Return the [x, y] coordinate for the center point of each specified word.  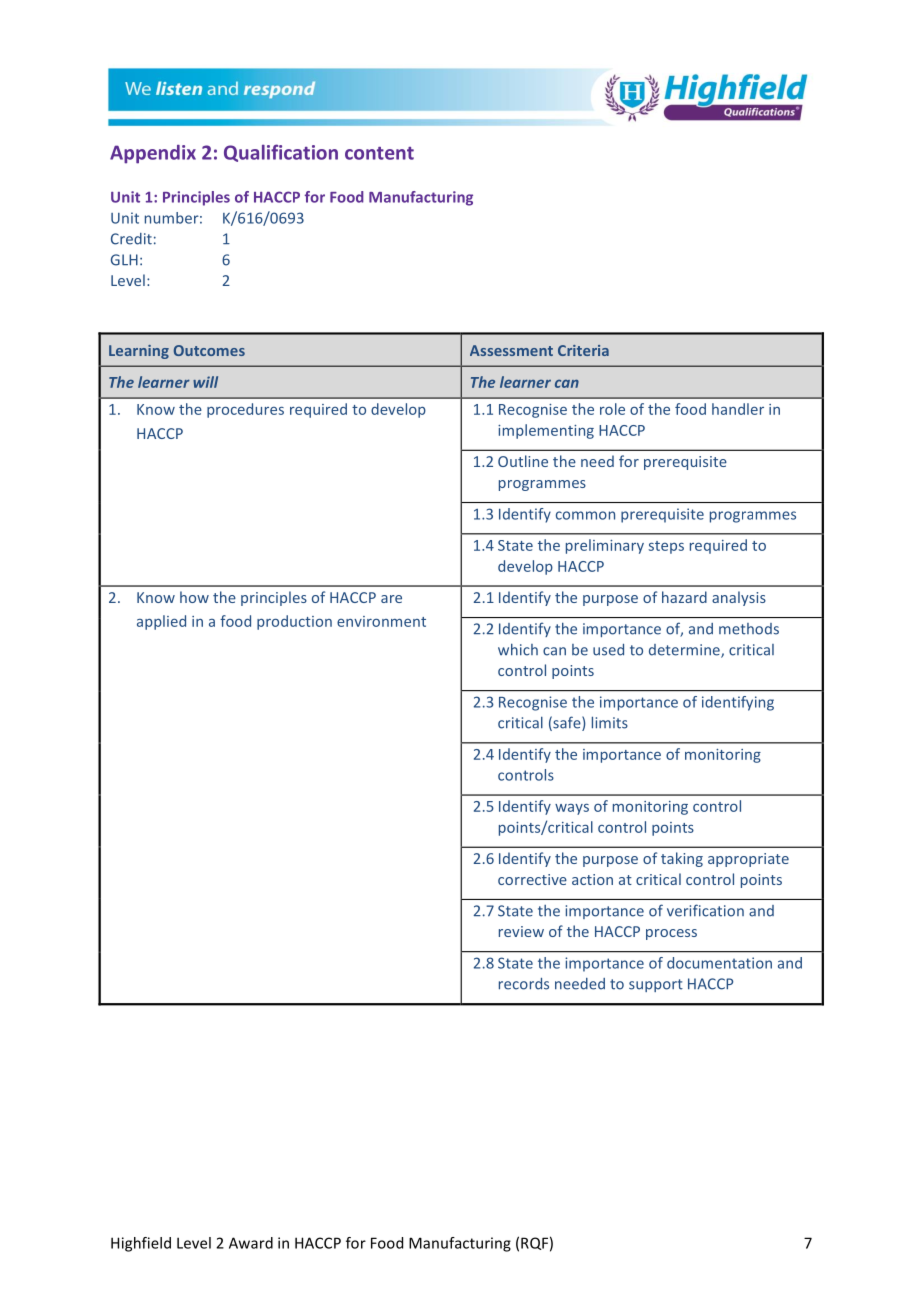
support [656, 985]
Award [251, 1243]
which [518, 649]
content [379, 153]
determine [685, 651]
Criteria [583, 350]
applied [161, 622]
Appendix [153, 154]
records [524, 984]
